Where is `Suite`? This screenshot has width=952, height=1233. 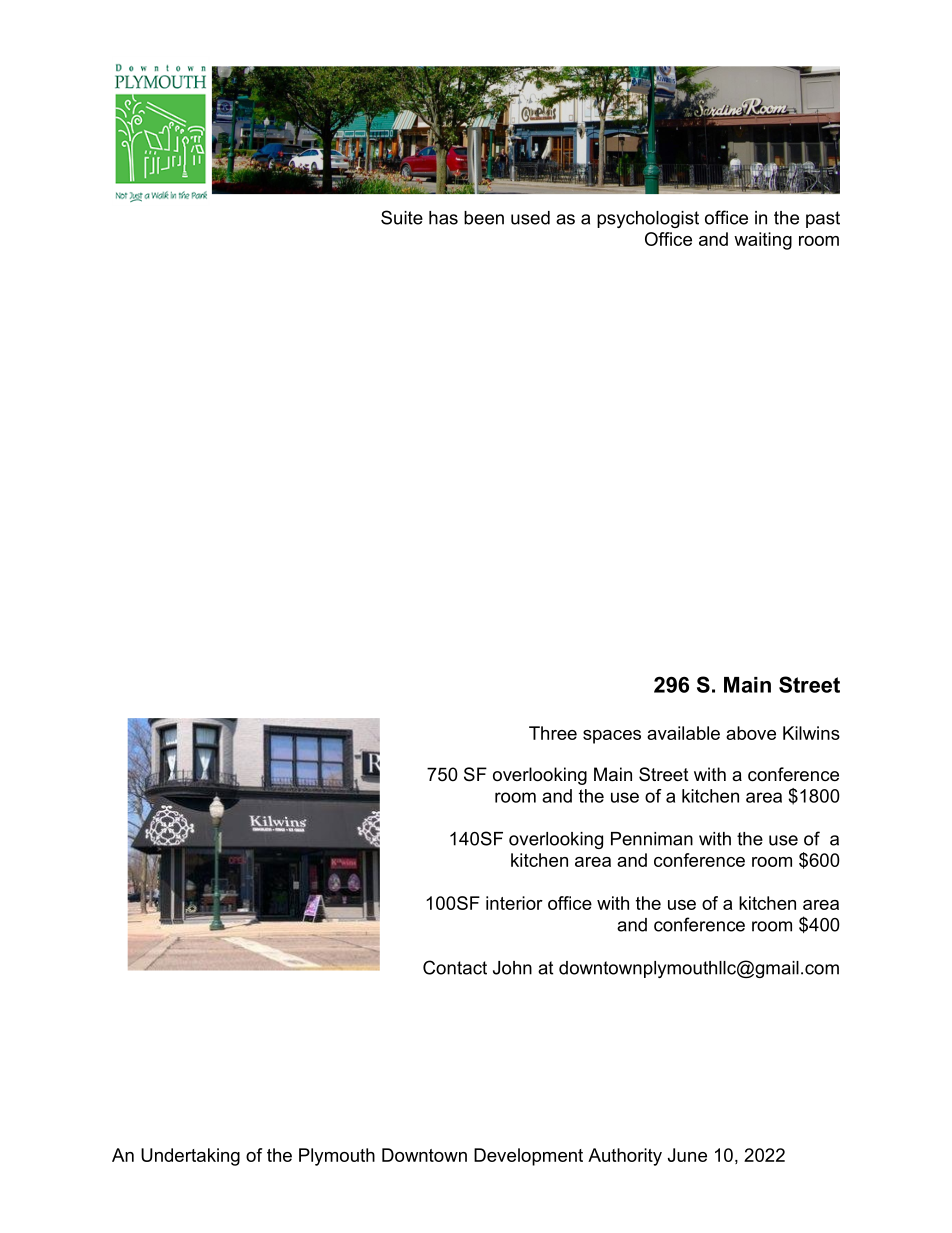 Suite is located at coordinates (402, 217).
